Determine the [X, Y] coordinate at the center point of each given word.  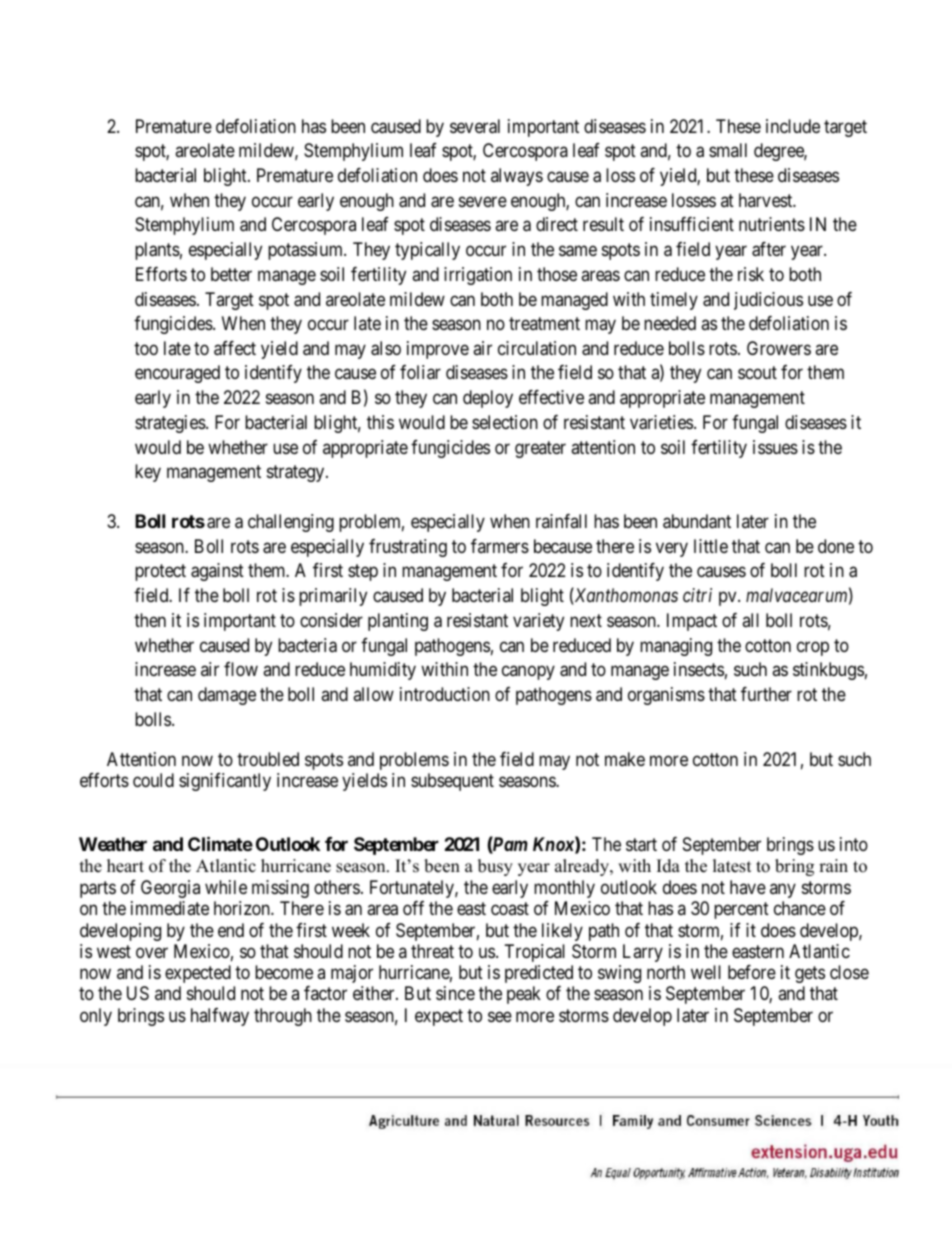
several [475, 126]
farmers [500, 546]
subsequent [452, 782]
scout [757, 373]
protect [160, 572]
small [728, 150]
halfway [220, 1017]
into [854, 844]
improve [438, 350]
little [711, 546]
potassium [306, 251]
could [153, 780]
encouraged [177, 374]
